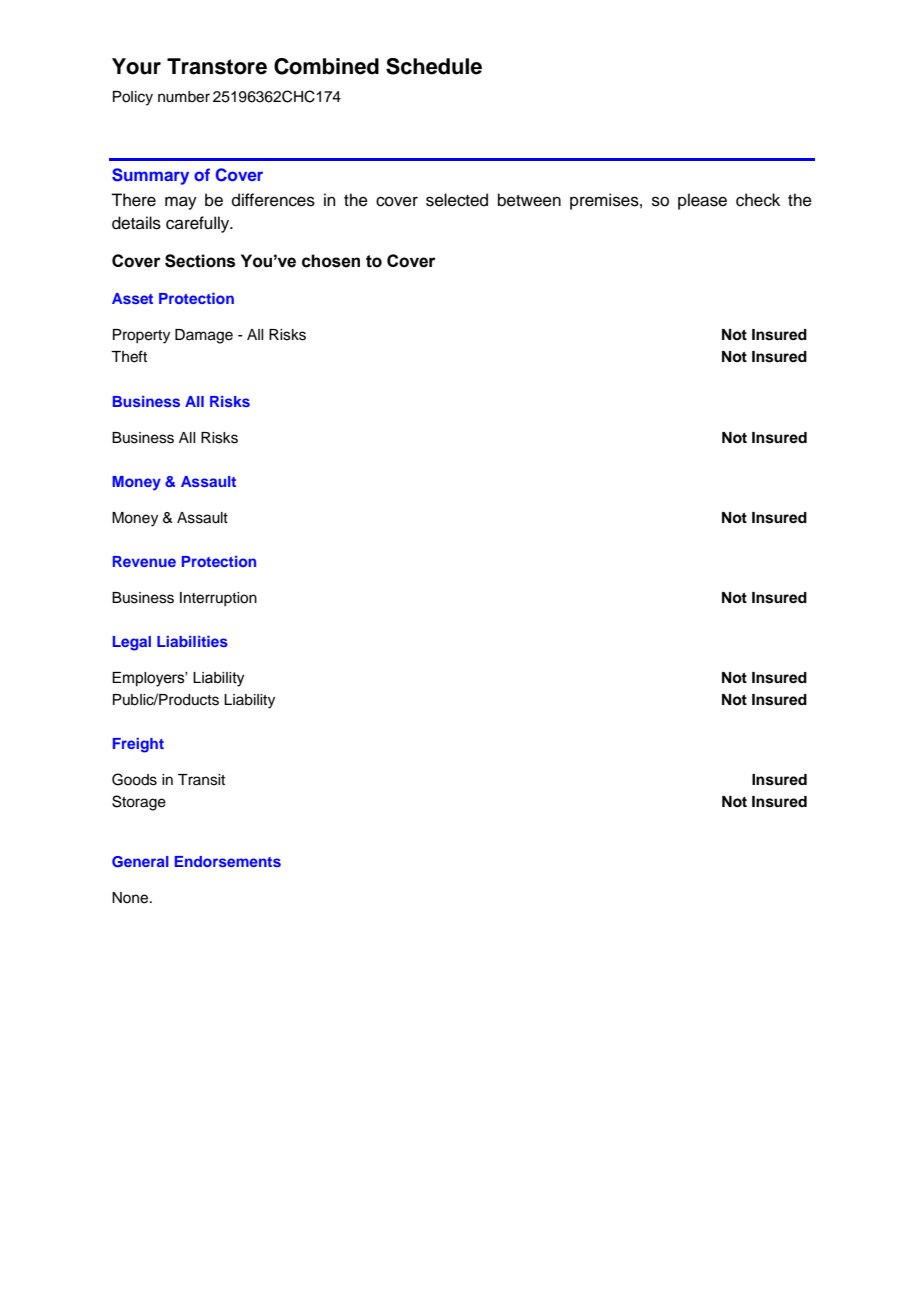 The height and width of the image is (1308, 924). What do you see at coordinates (758, 200) in the image?
I see `check` at bounding box center [758, 200].
